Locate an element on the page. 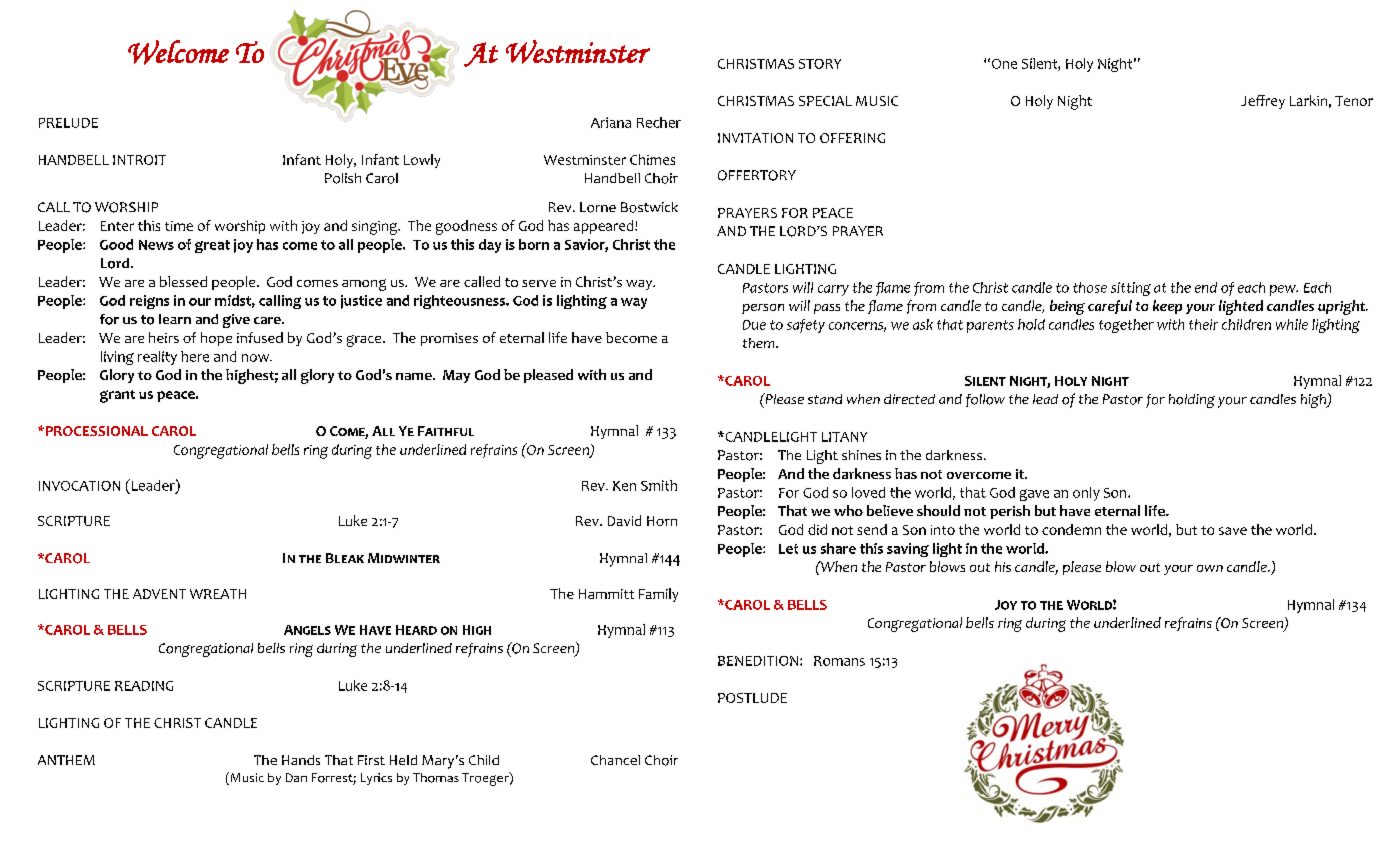 Image resolution: width=1400 pixels, height=850 pixels. WREATH is located at coordinates (218, 594).
